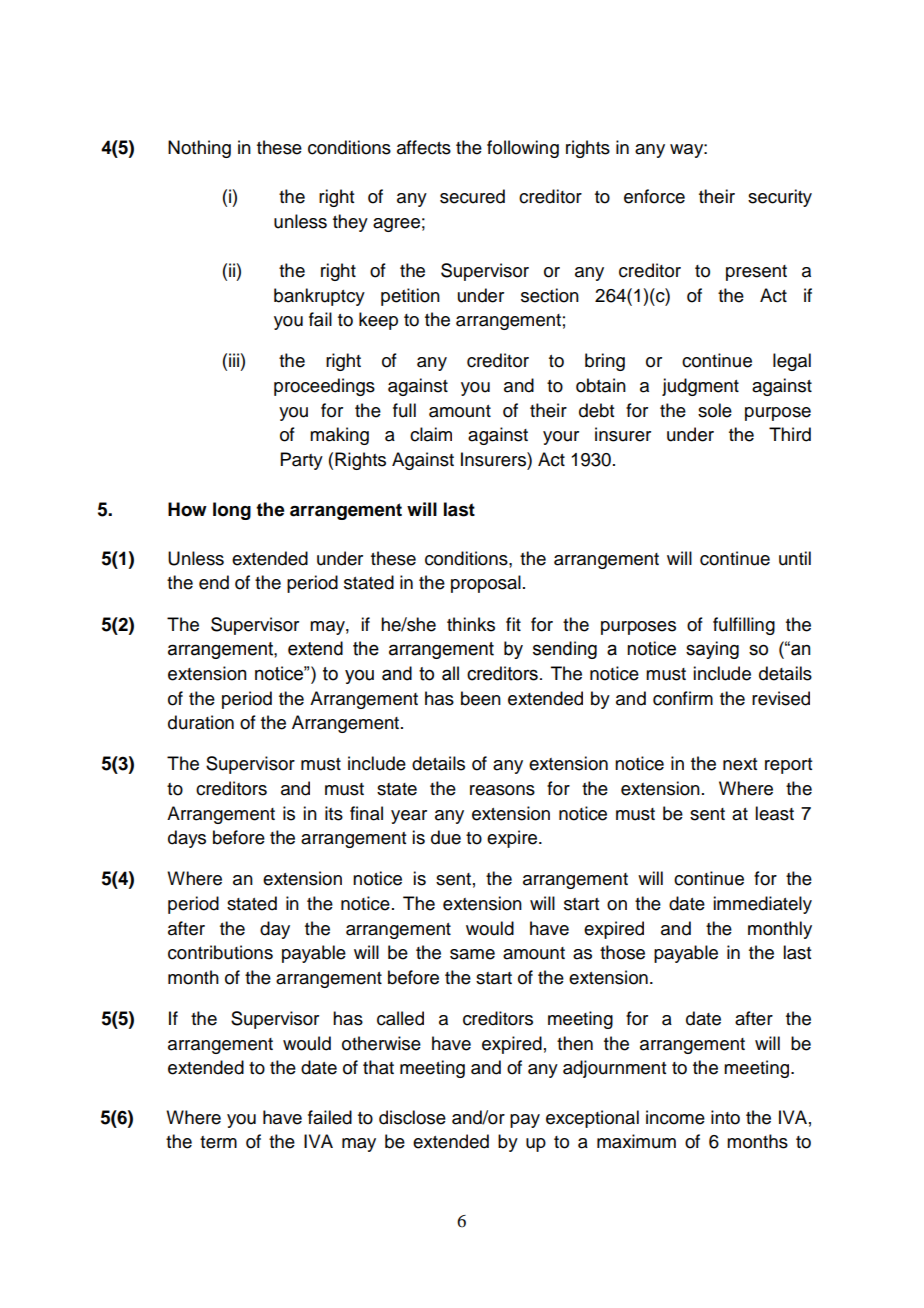 The width and height of the screenshot is (924, 1308). I want to click on its, so click(334, 813).
